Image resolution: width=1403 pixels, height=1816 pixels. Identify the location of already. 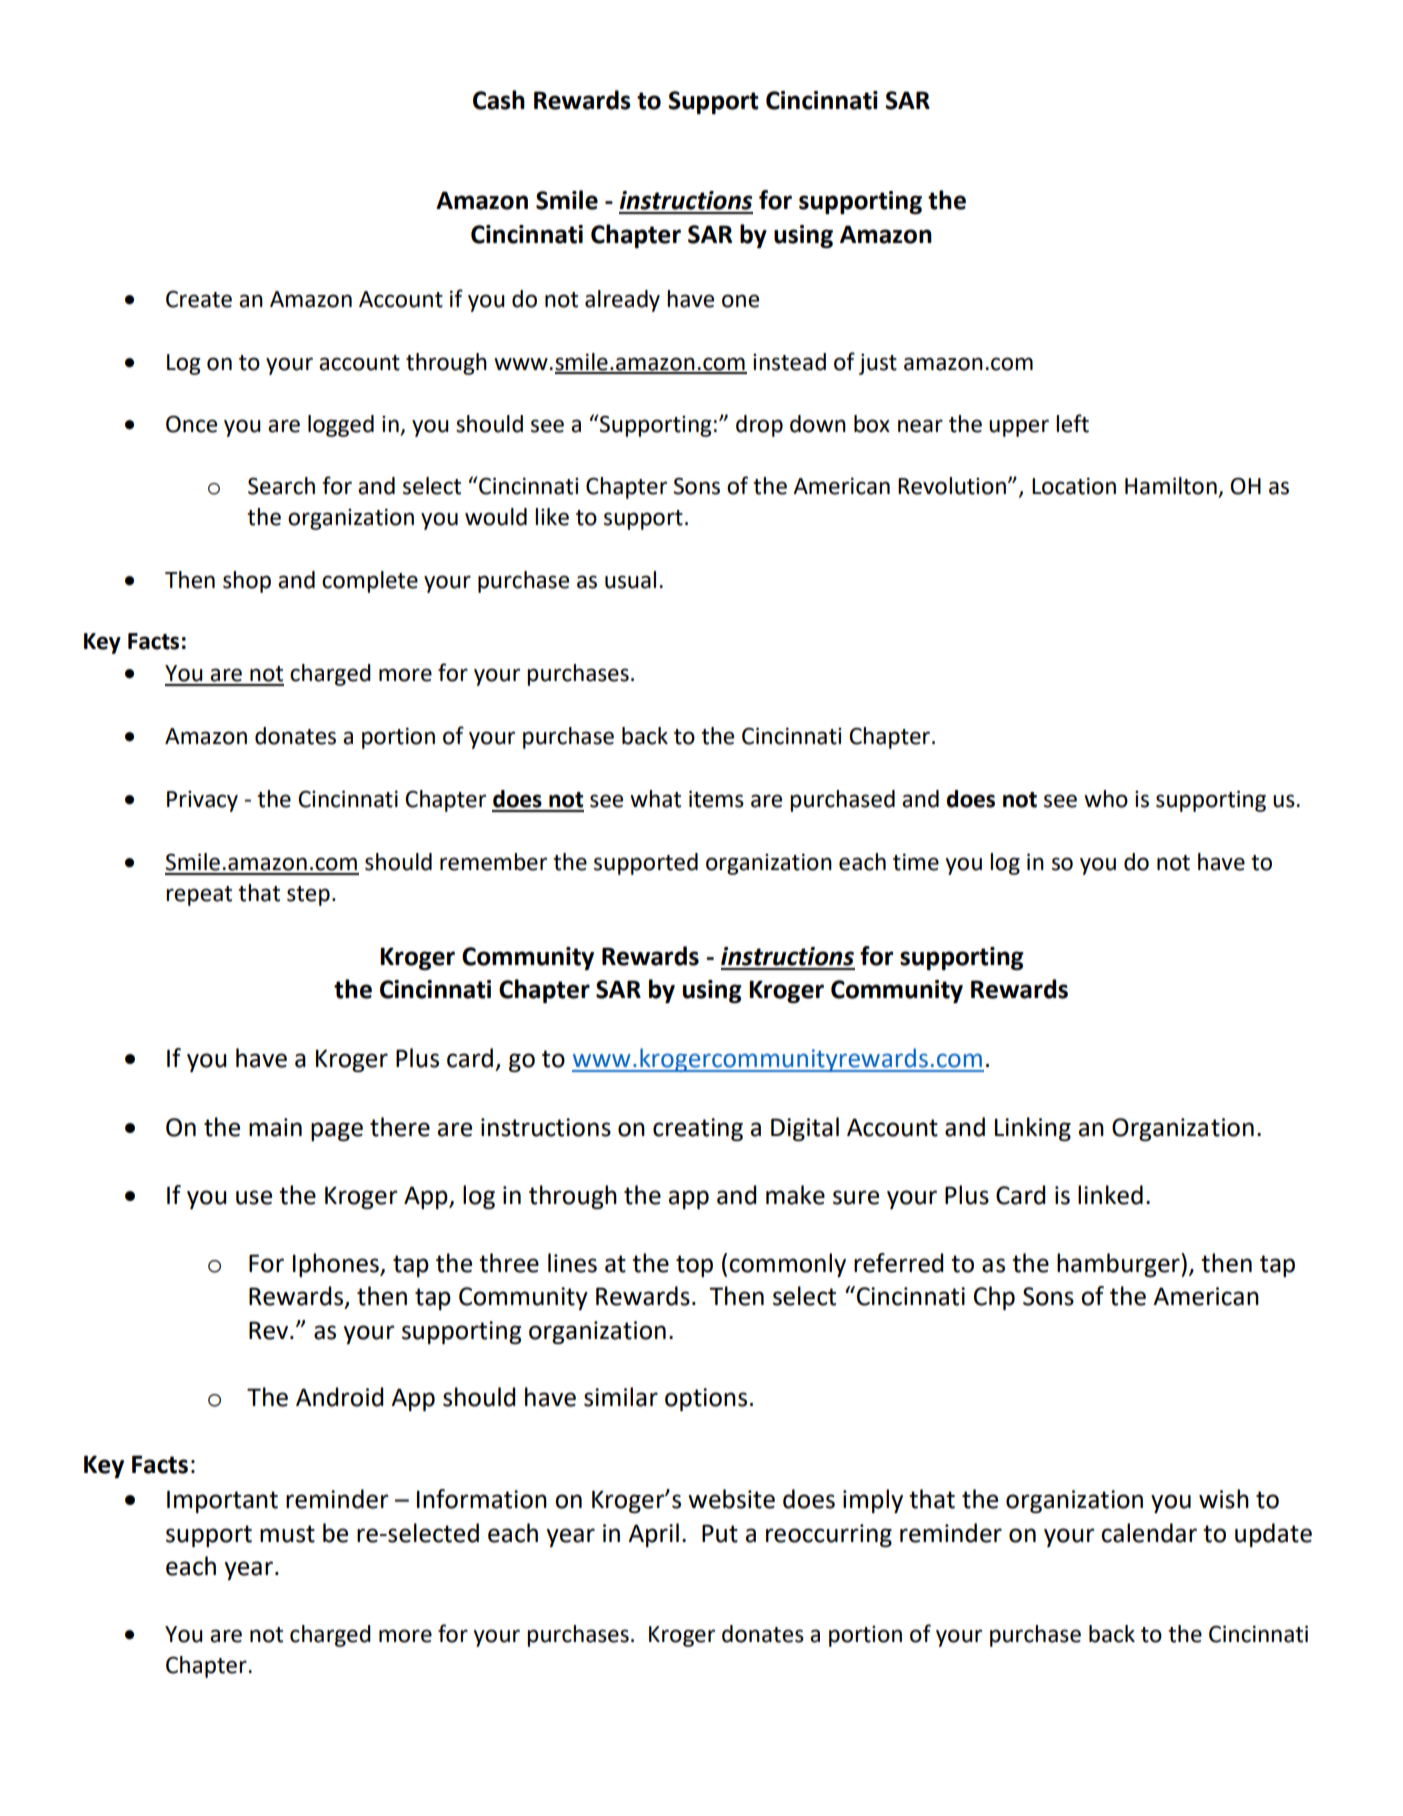
(622, 301).
